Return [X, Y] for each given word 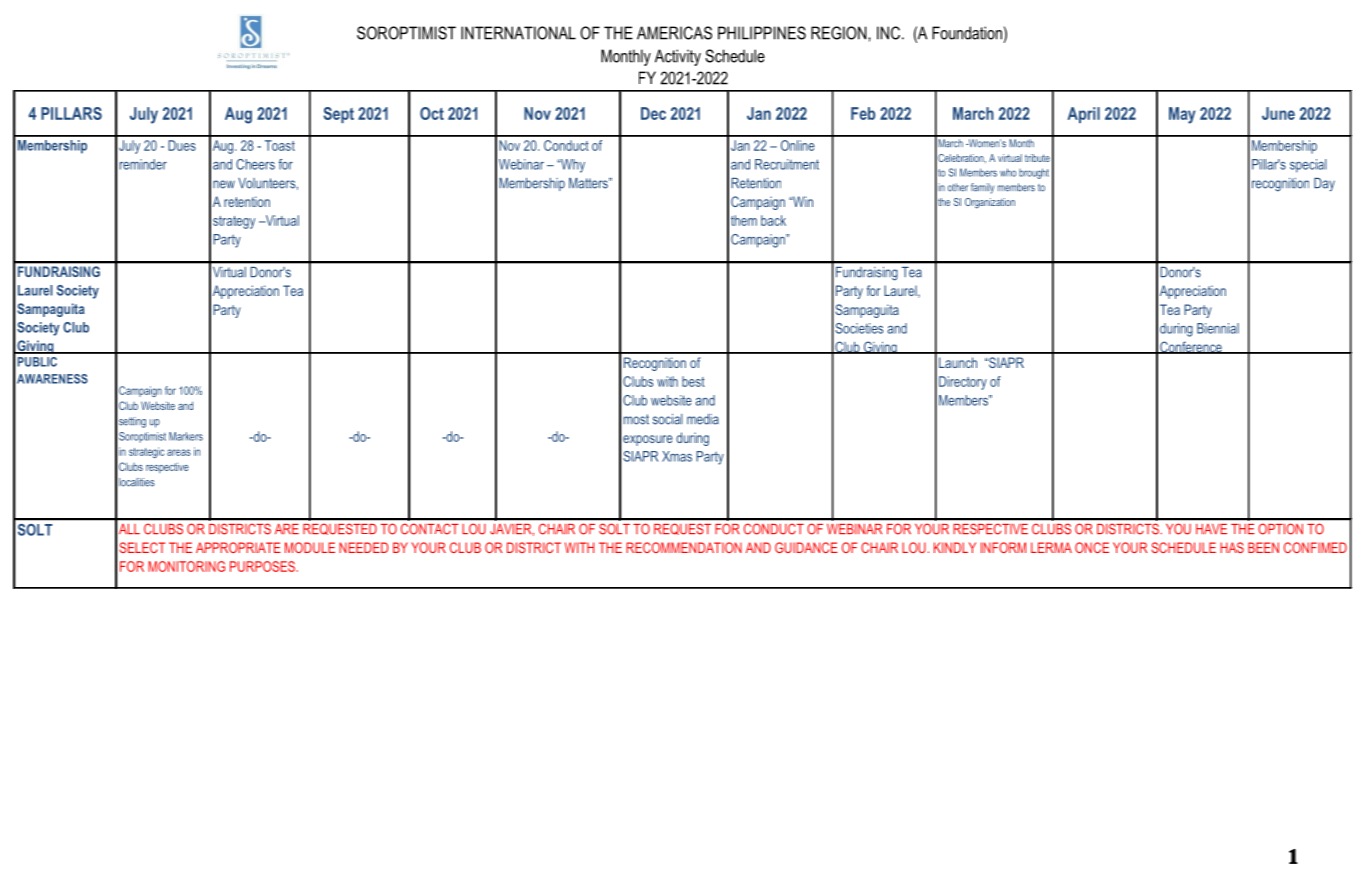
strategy [234, 222]
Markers [186, 436]
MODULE [310, 547]
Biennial [1218, 328]
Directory [963, 383]
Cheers [255, 164]
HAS [1232, 547]
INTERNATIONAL [518, 33]
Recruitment [787, 164]
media [703, 419]
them [744, 220]
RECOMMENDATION [684, 547]
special [1308, 166]
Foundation [967, 33]
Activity [678, 57]
